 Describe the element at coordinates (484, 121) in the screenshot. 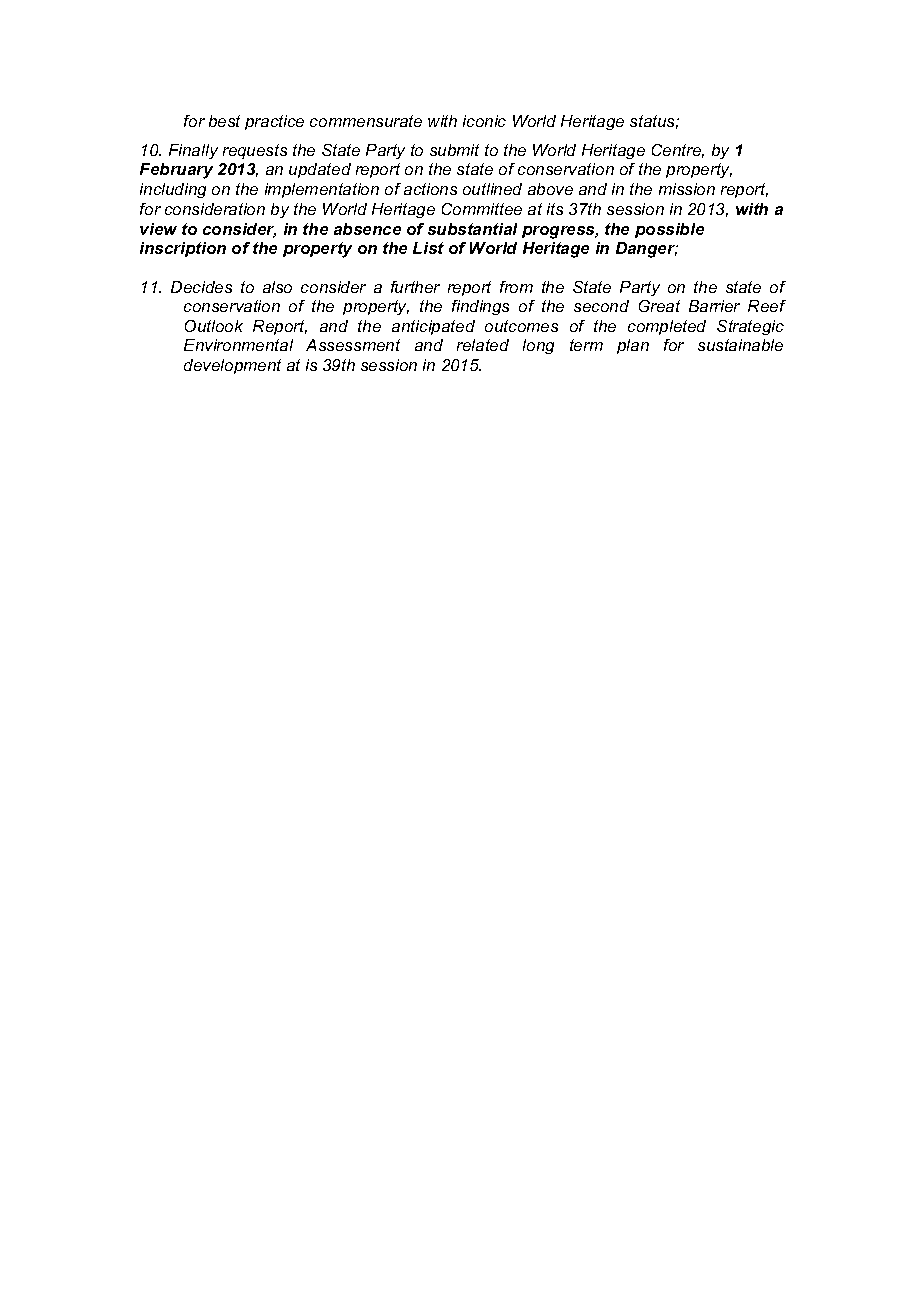

I see `iconic` at that location.
